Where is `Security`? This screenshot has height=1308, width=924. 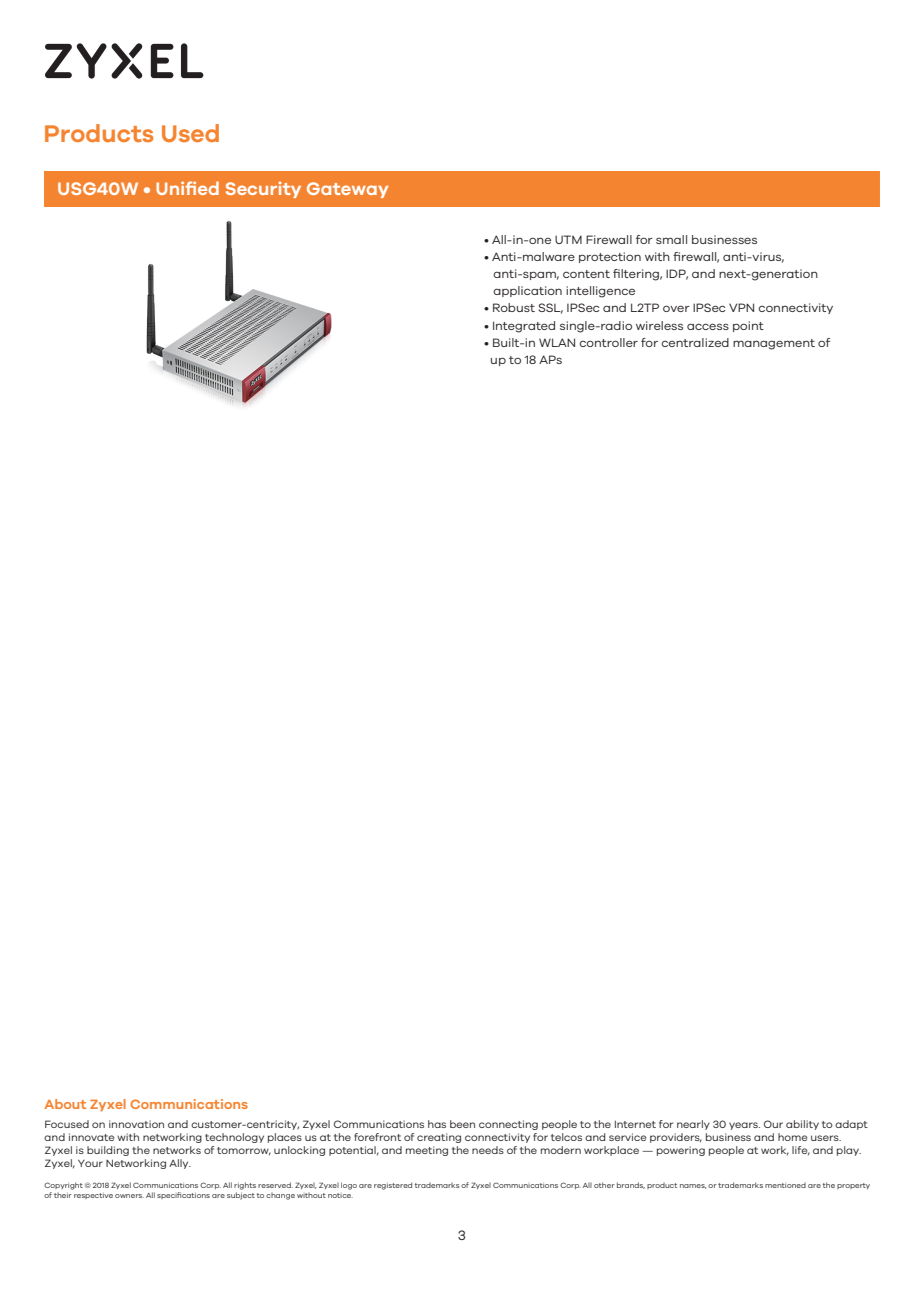 Security is located at coordinates (263, 190).
